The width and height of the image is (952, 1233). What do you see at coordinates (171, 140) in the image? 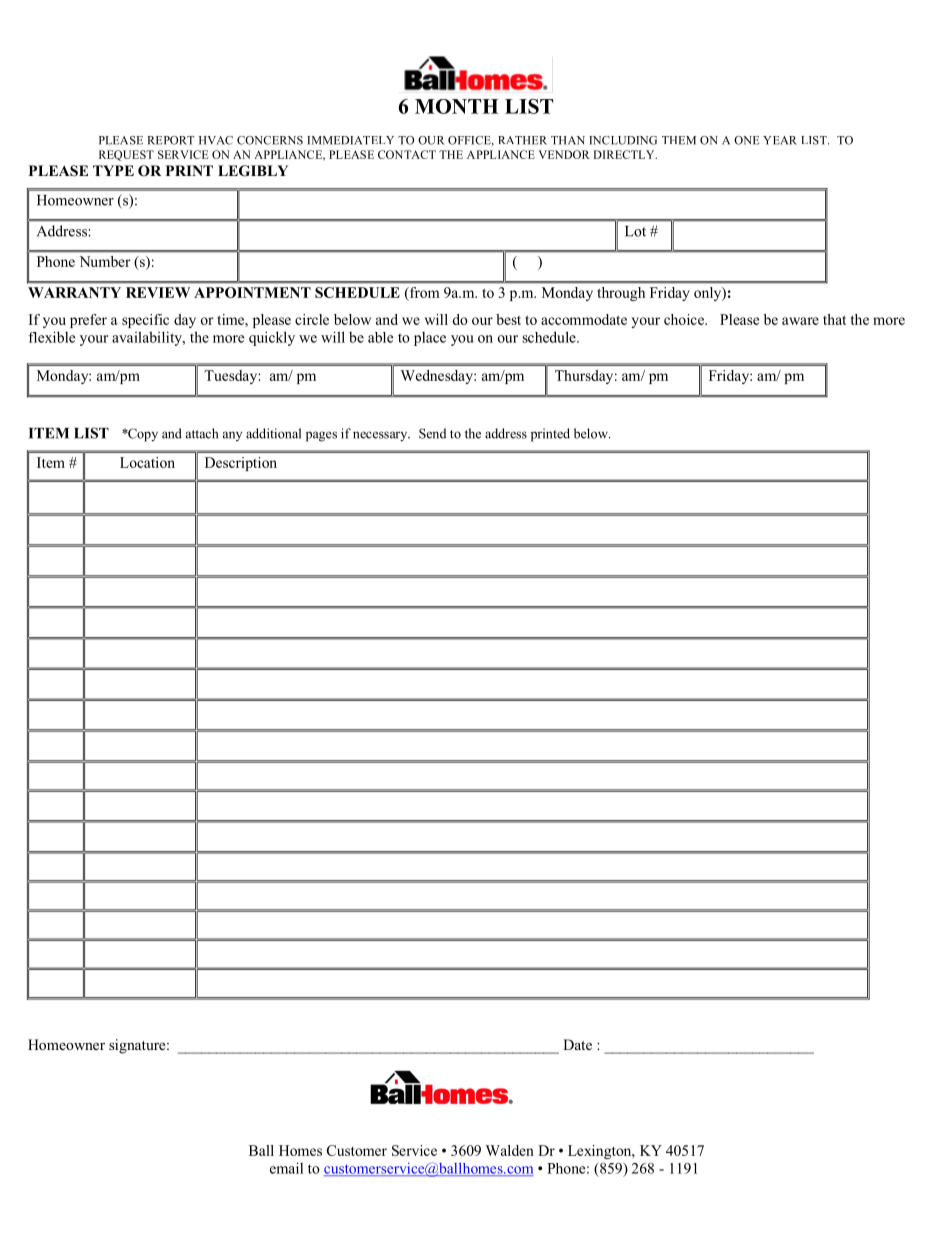
I see `REPORT` at bounding box center [171, 140].
